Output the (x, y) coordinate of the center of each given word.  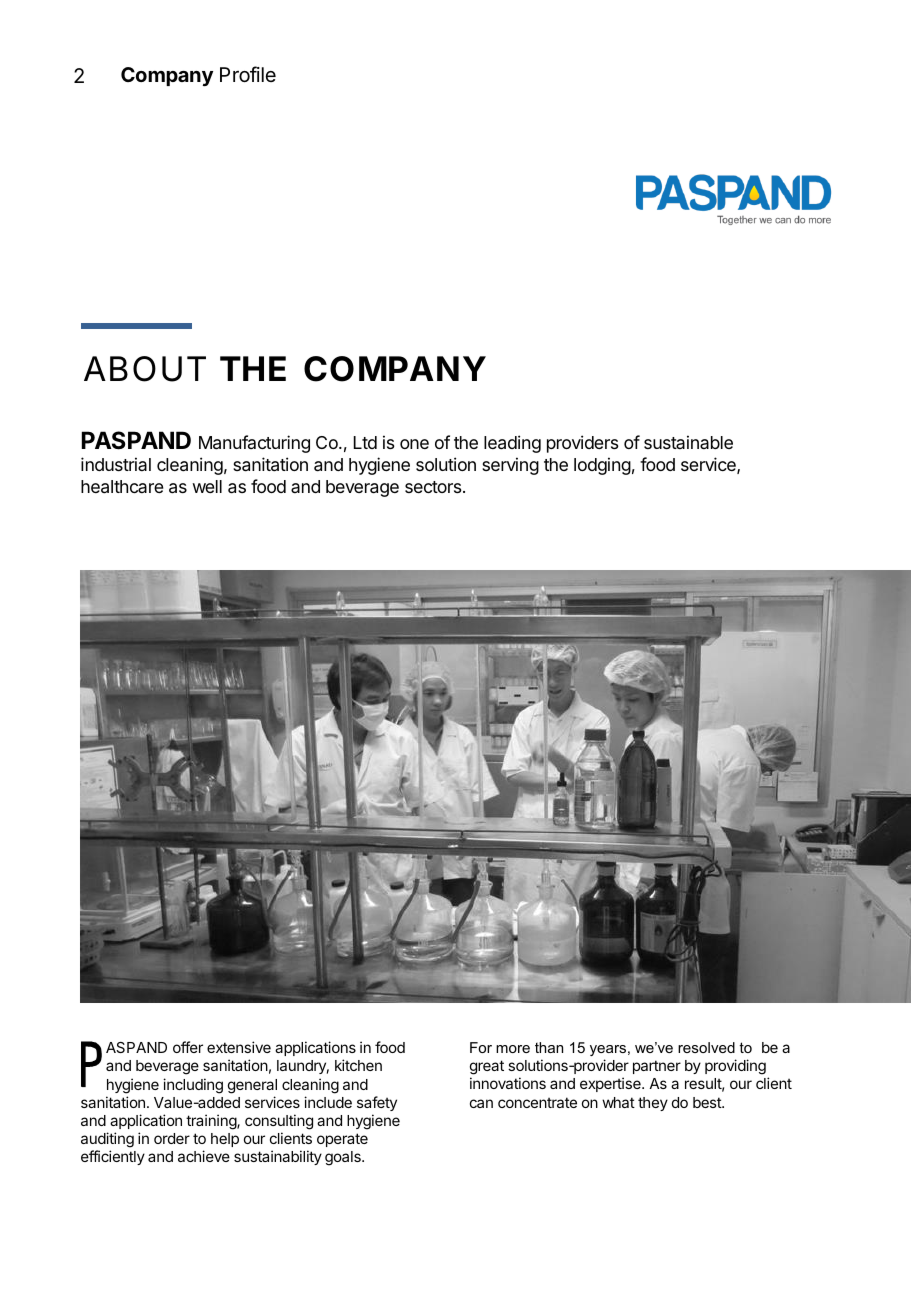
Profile (248, 74)
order (172, 1138)
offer (188, 1047)
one (414, 444)
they (653, 1104)
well (207, 486)
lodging (602, 466)
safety (377, 1103)
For (481, 1047)
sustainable (688, 442)
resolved (706, 1047)
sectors (434, 487)
